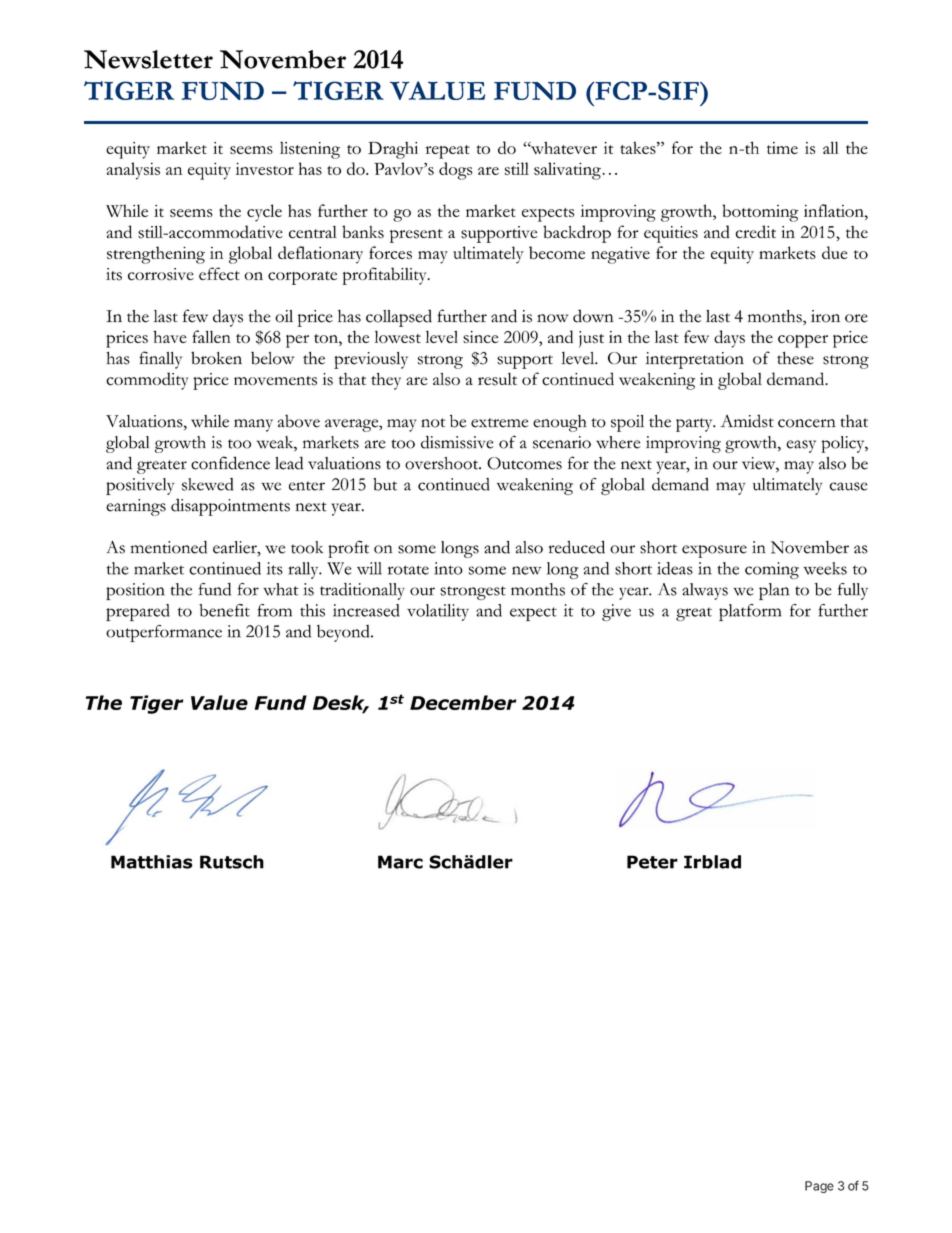 The image size is (952, 1233). I want to click on volatility, so click(438, 612).
